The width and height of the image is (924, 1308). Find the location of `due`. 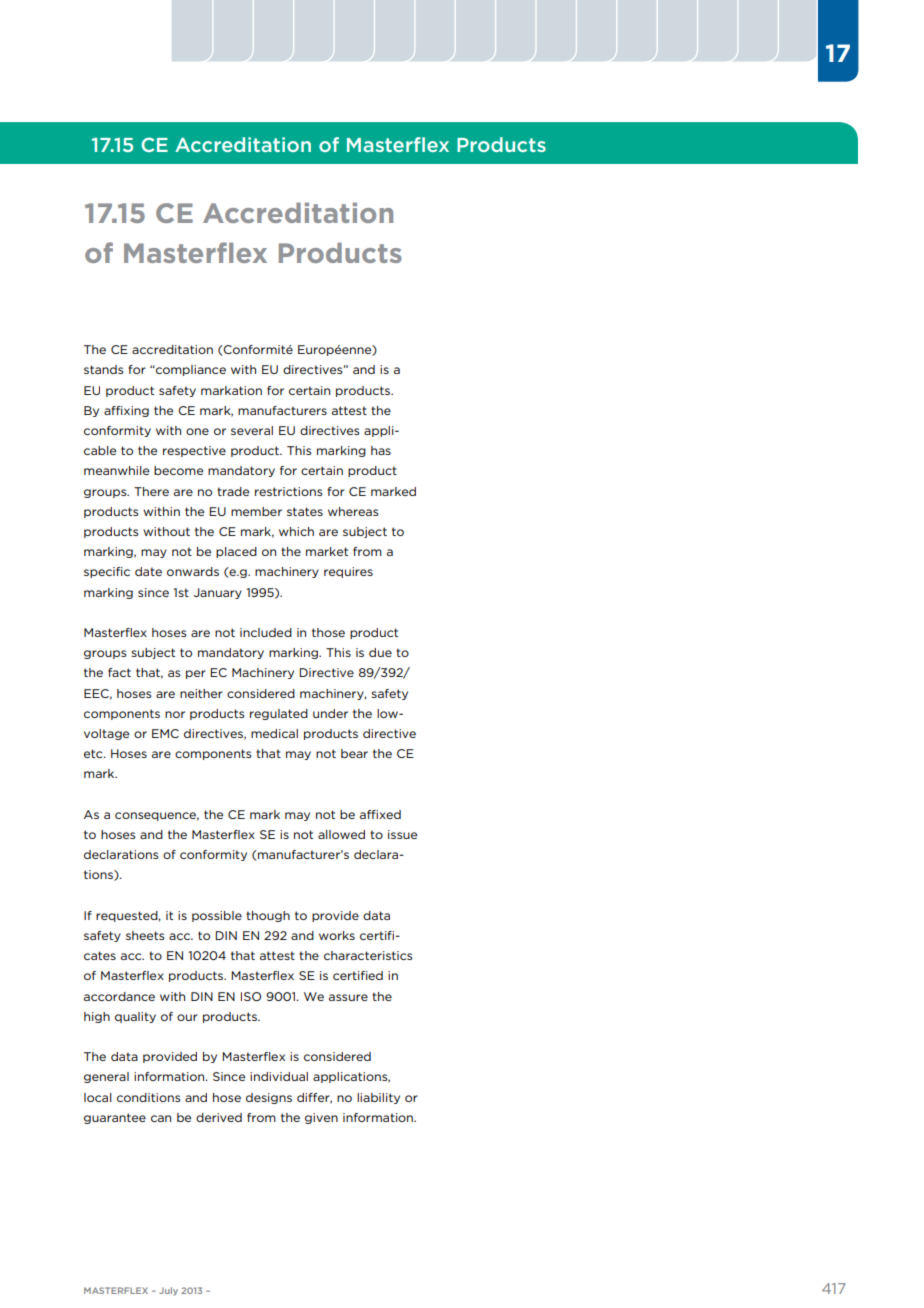

due is located at coordinates (380, 652).
